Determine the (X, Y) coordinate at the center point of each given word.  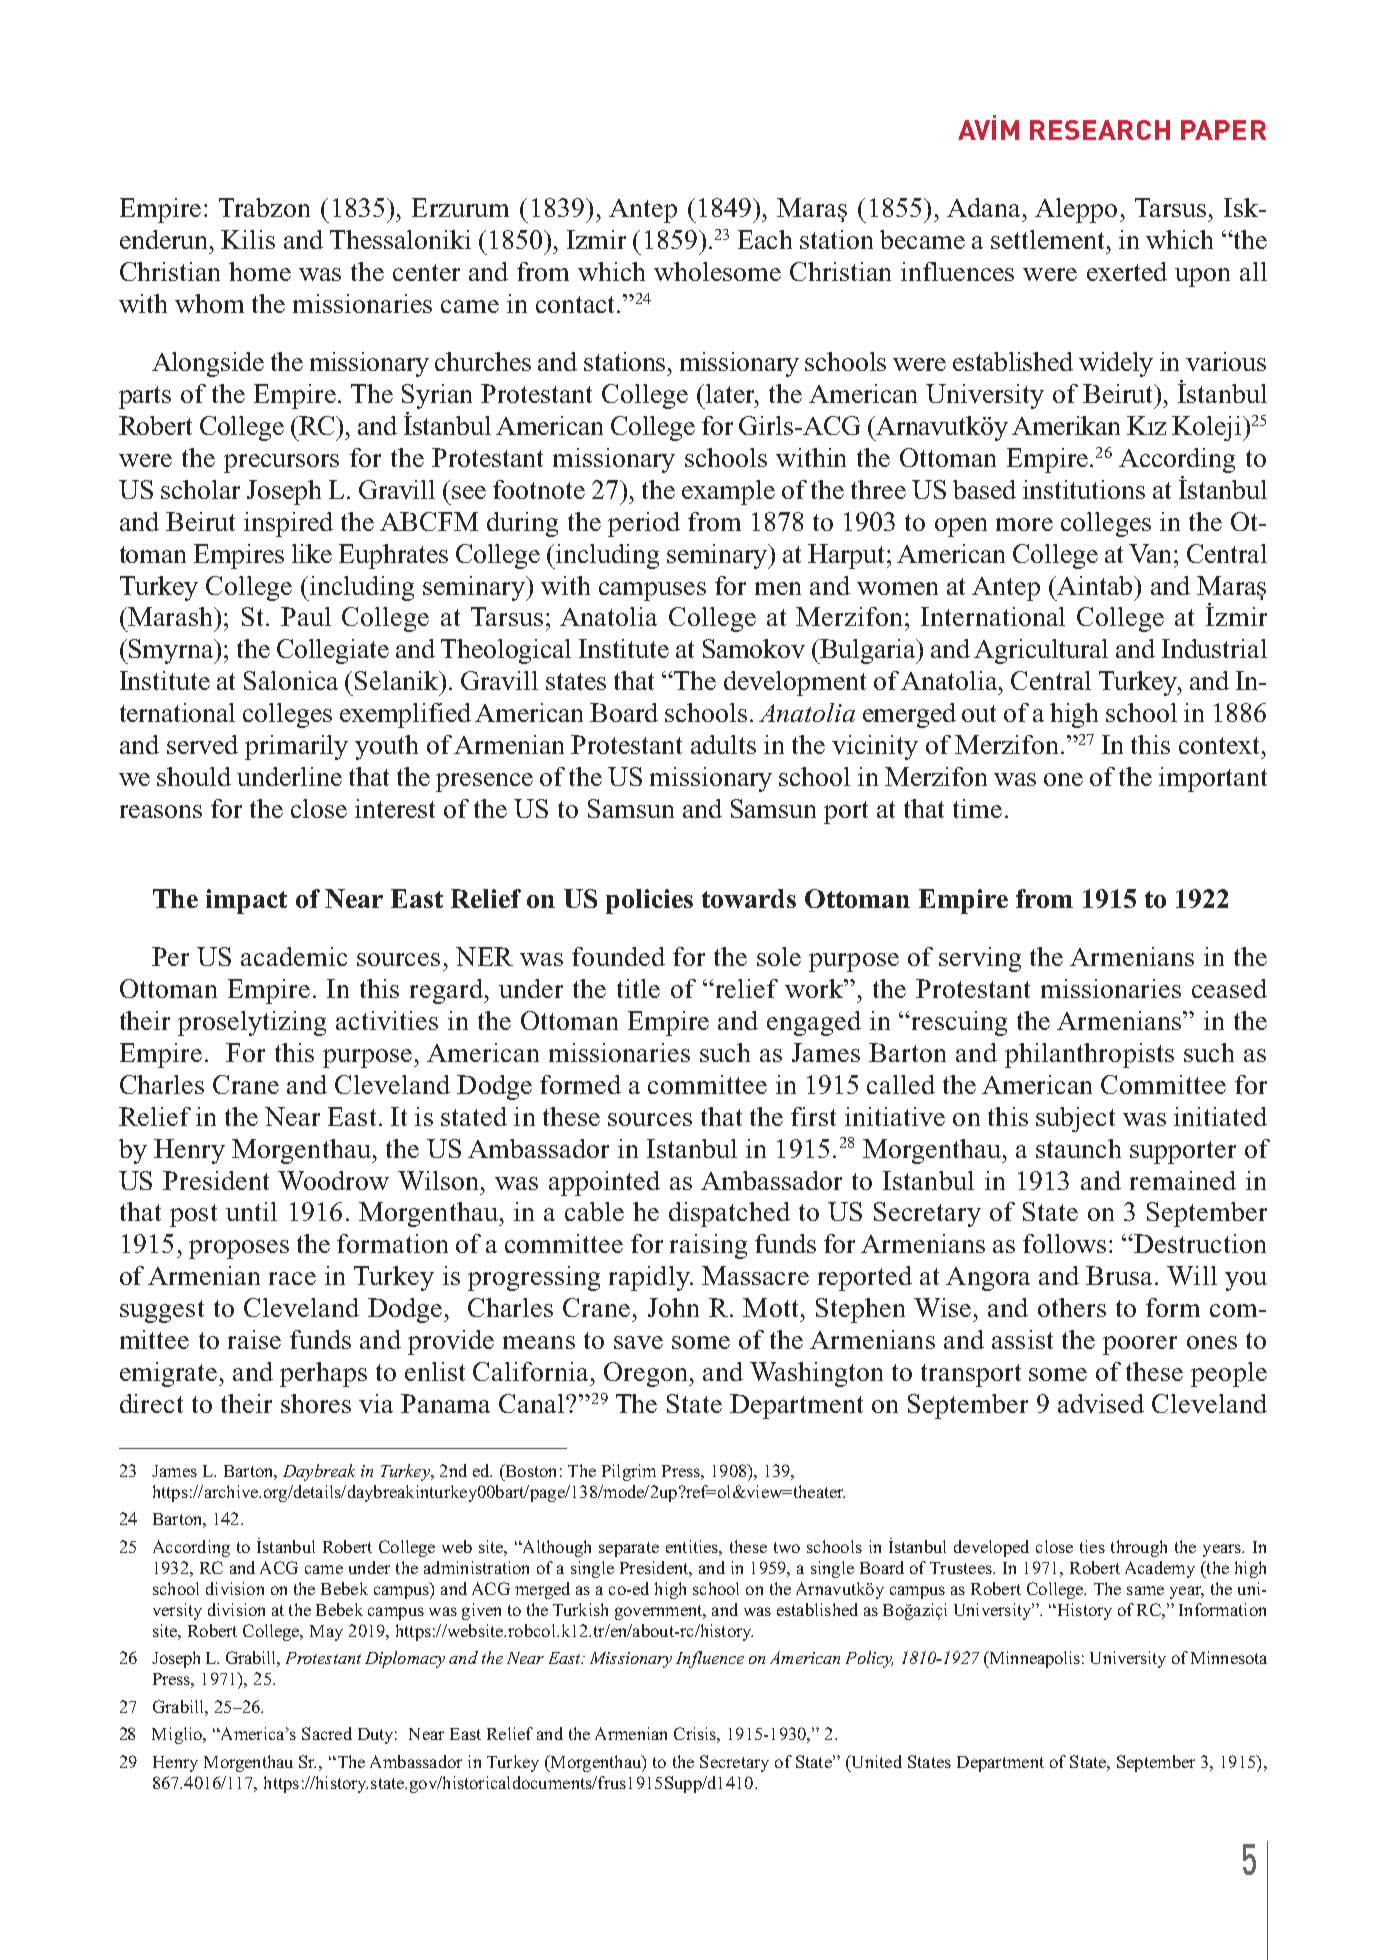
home (260, 271)
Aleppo (1076, 210)
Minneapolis (1033, 1659)
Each (765, 239)
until (251, 1211)
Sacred (327, 1733)
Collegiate (333, 651)
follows (1064, 1243)
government (660, 1612)
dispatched (729, 1214)
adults (723, 744)
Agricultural (1041, 651)
